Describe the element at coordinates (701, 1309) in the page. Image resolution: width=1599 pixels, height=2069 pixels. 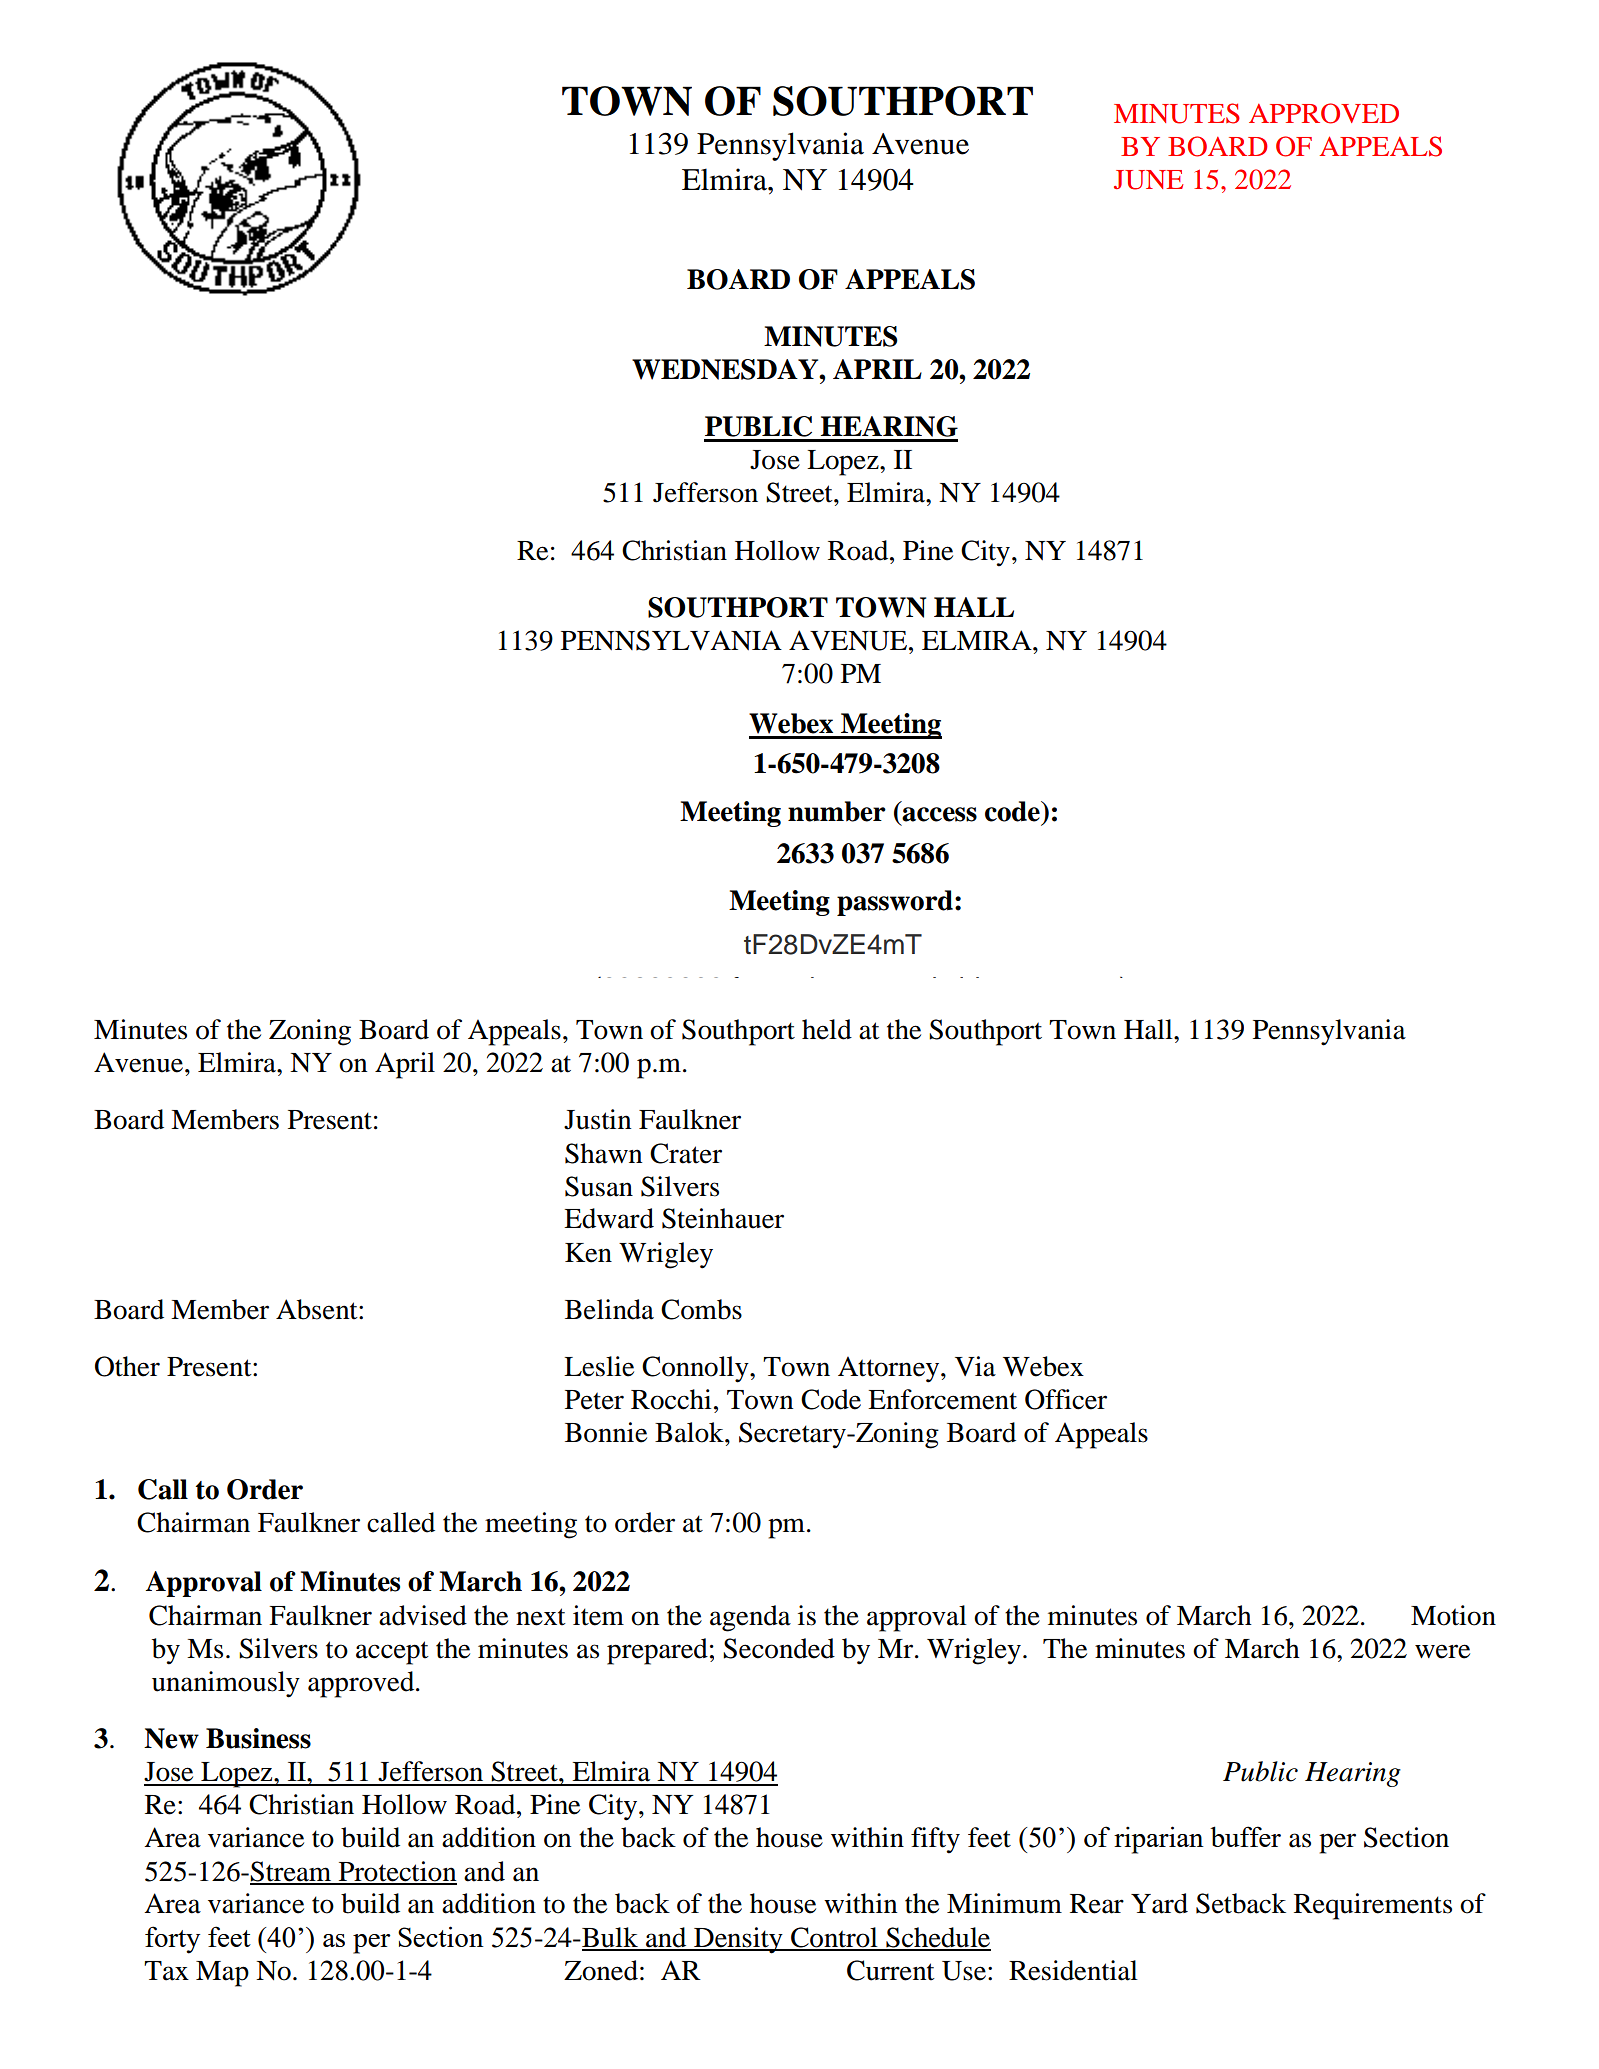
I see `Combs` at that location.
